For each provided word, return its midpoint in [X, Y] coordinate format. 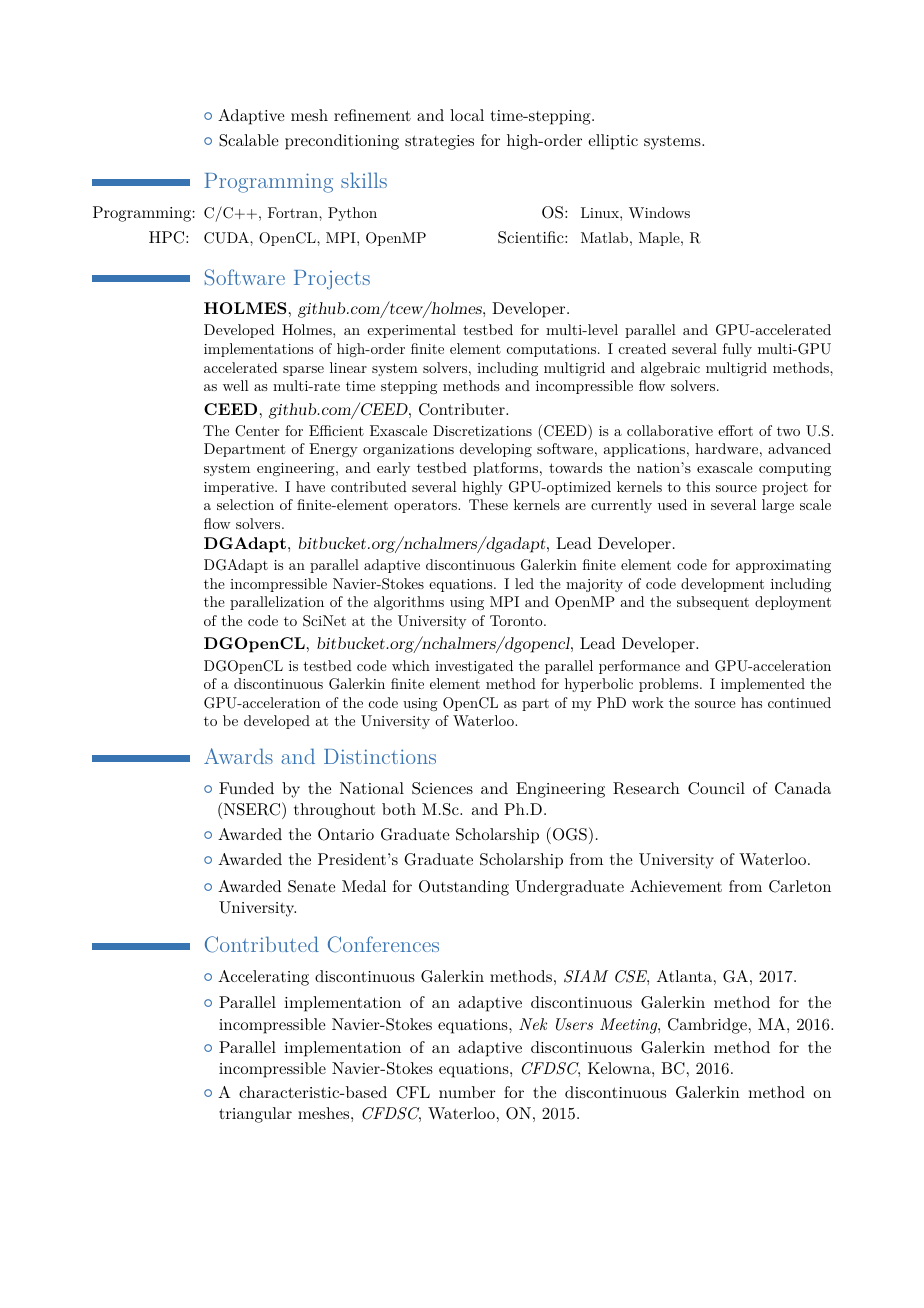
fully [737, 350]
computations [551, 350]
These [488, 504]
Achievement [676, 886]
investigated [474, 667]
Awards [238, 756]
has [751, 702]
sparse [303, 371]
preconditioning [342, 142]
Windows [659, 212]
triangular [255, 1115]
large [778, 506]
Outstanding [464, 888]
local [467, 115]
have [310, 486]
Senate [311, 886]
